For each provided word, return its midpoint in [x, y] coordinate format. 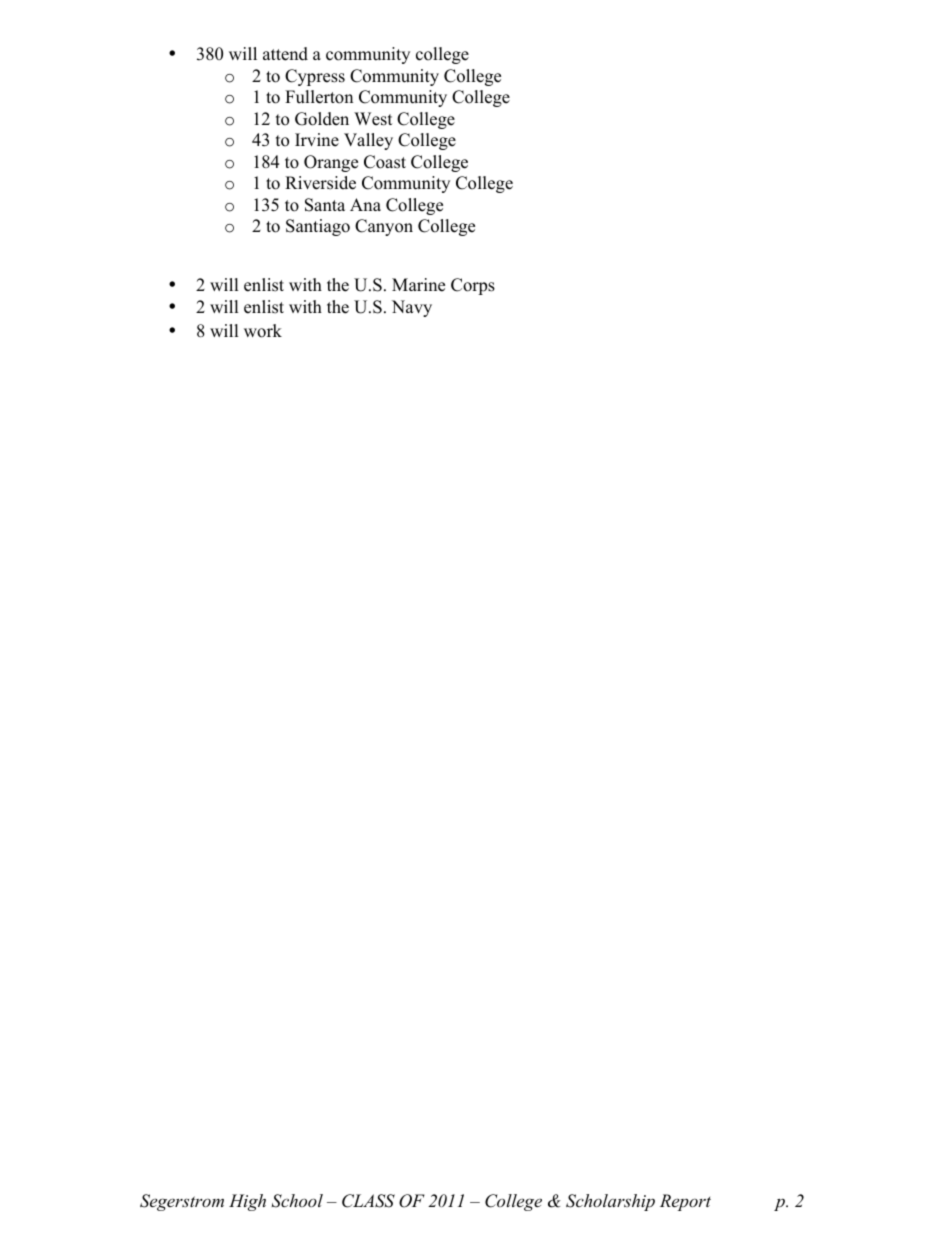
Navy [412, 308]
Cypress [315, 77]
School [297, 1201]
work [263, 331]
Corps [473, 286]
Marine [418, 285]
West [373, 119]
